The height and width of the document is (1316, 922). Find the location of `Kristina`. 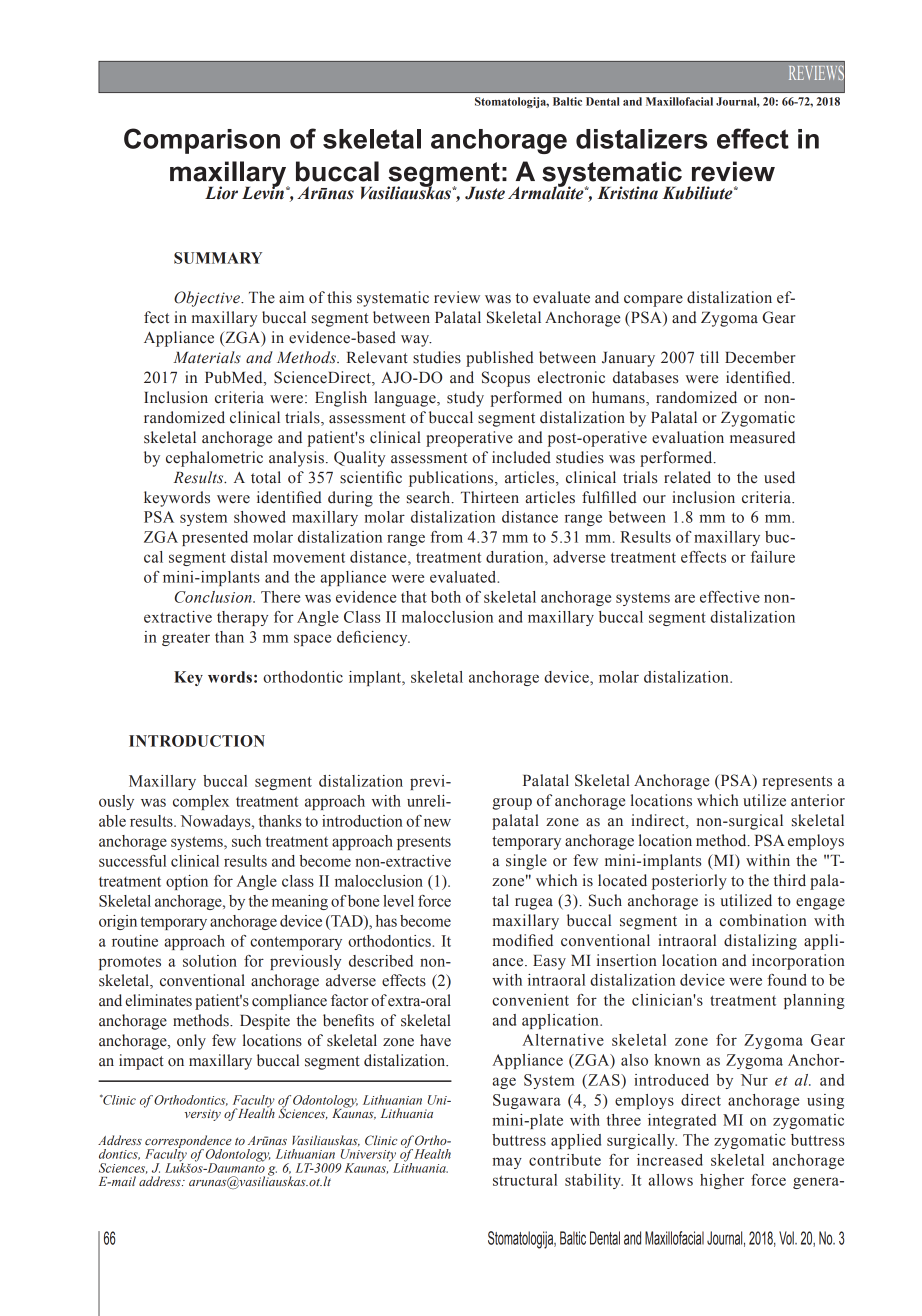

Kristina is located at coordinates (627, 193).
